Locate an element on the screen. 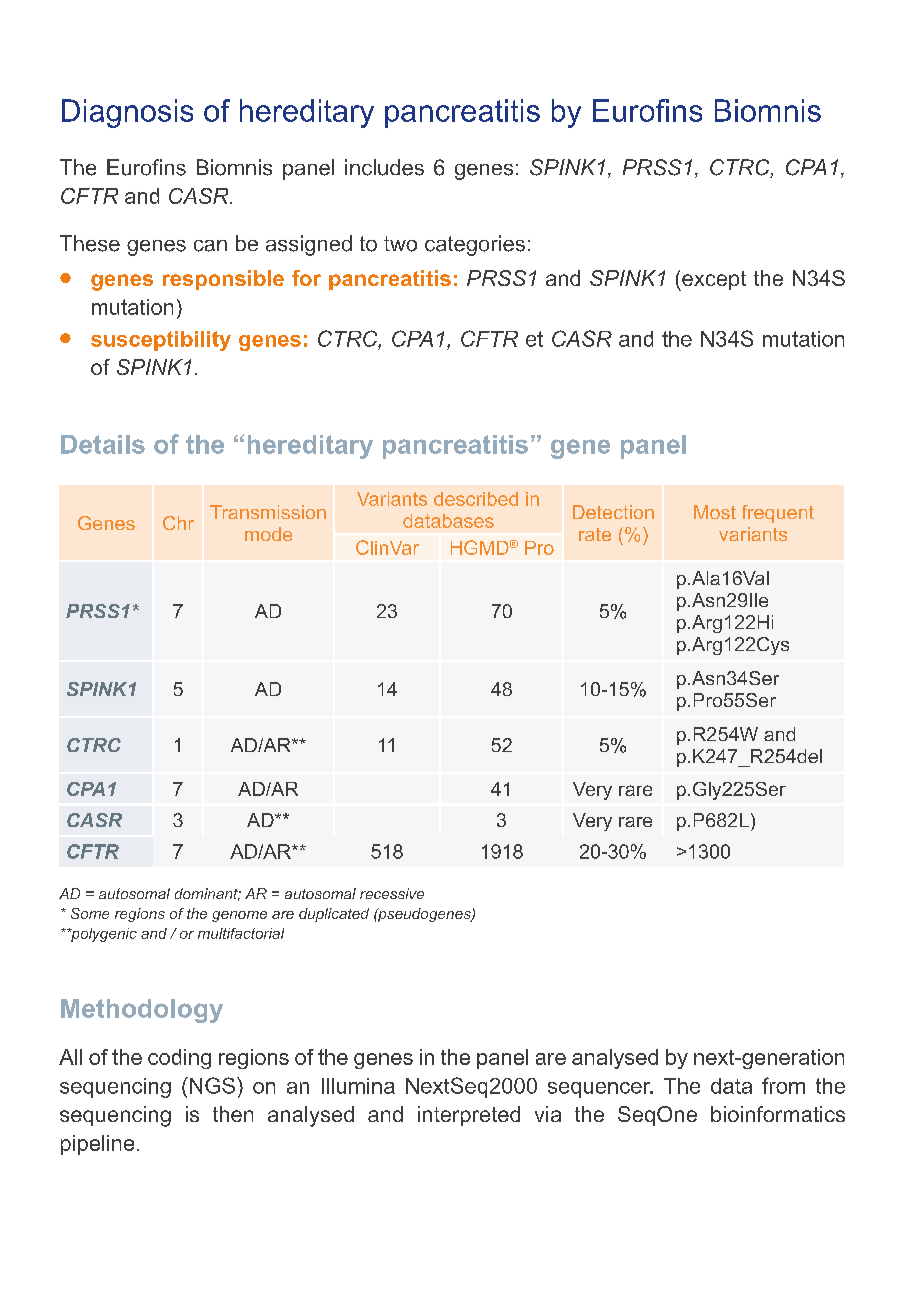 The image size is (924, 1311). rate is located at coordinates (595, 534).
